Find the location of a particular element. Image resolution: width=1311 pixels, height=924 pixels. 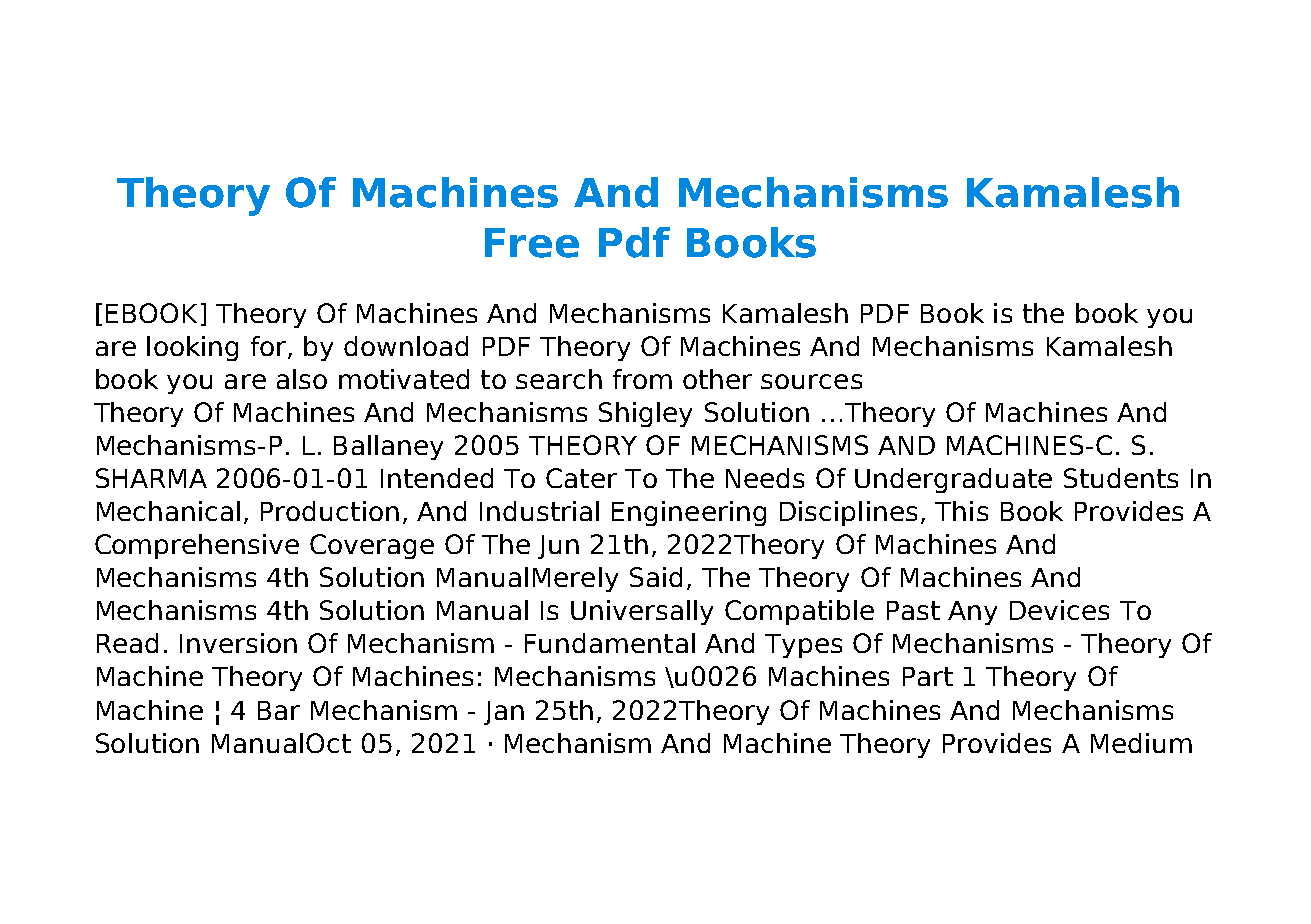

SHARMA is located at coordinates (151, 478).
